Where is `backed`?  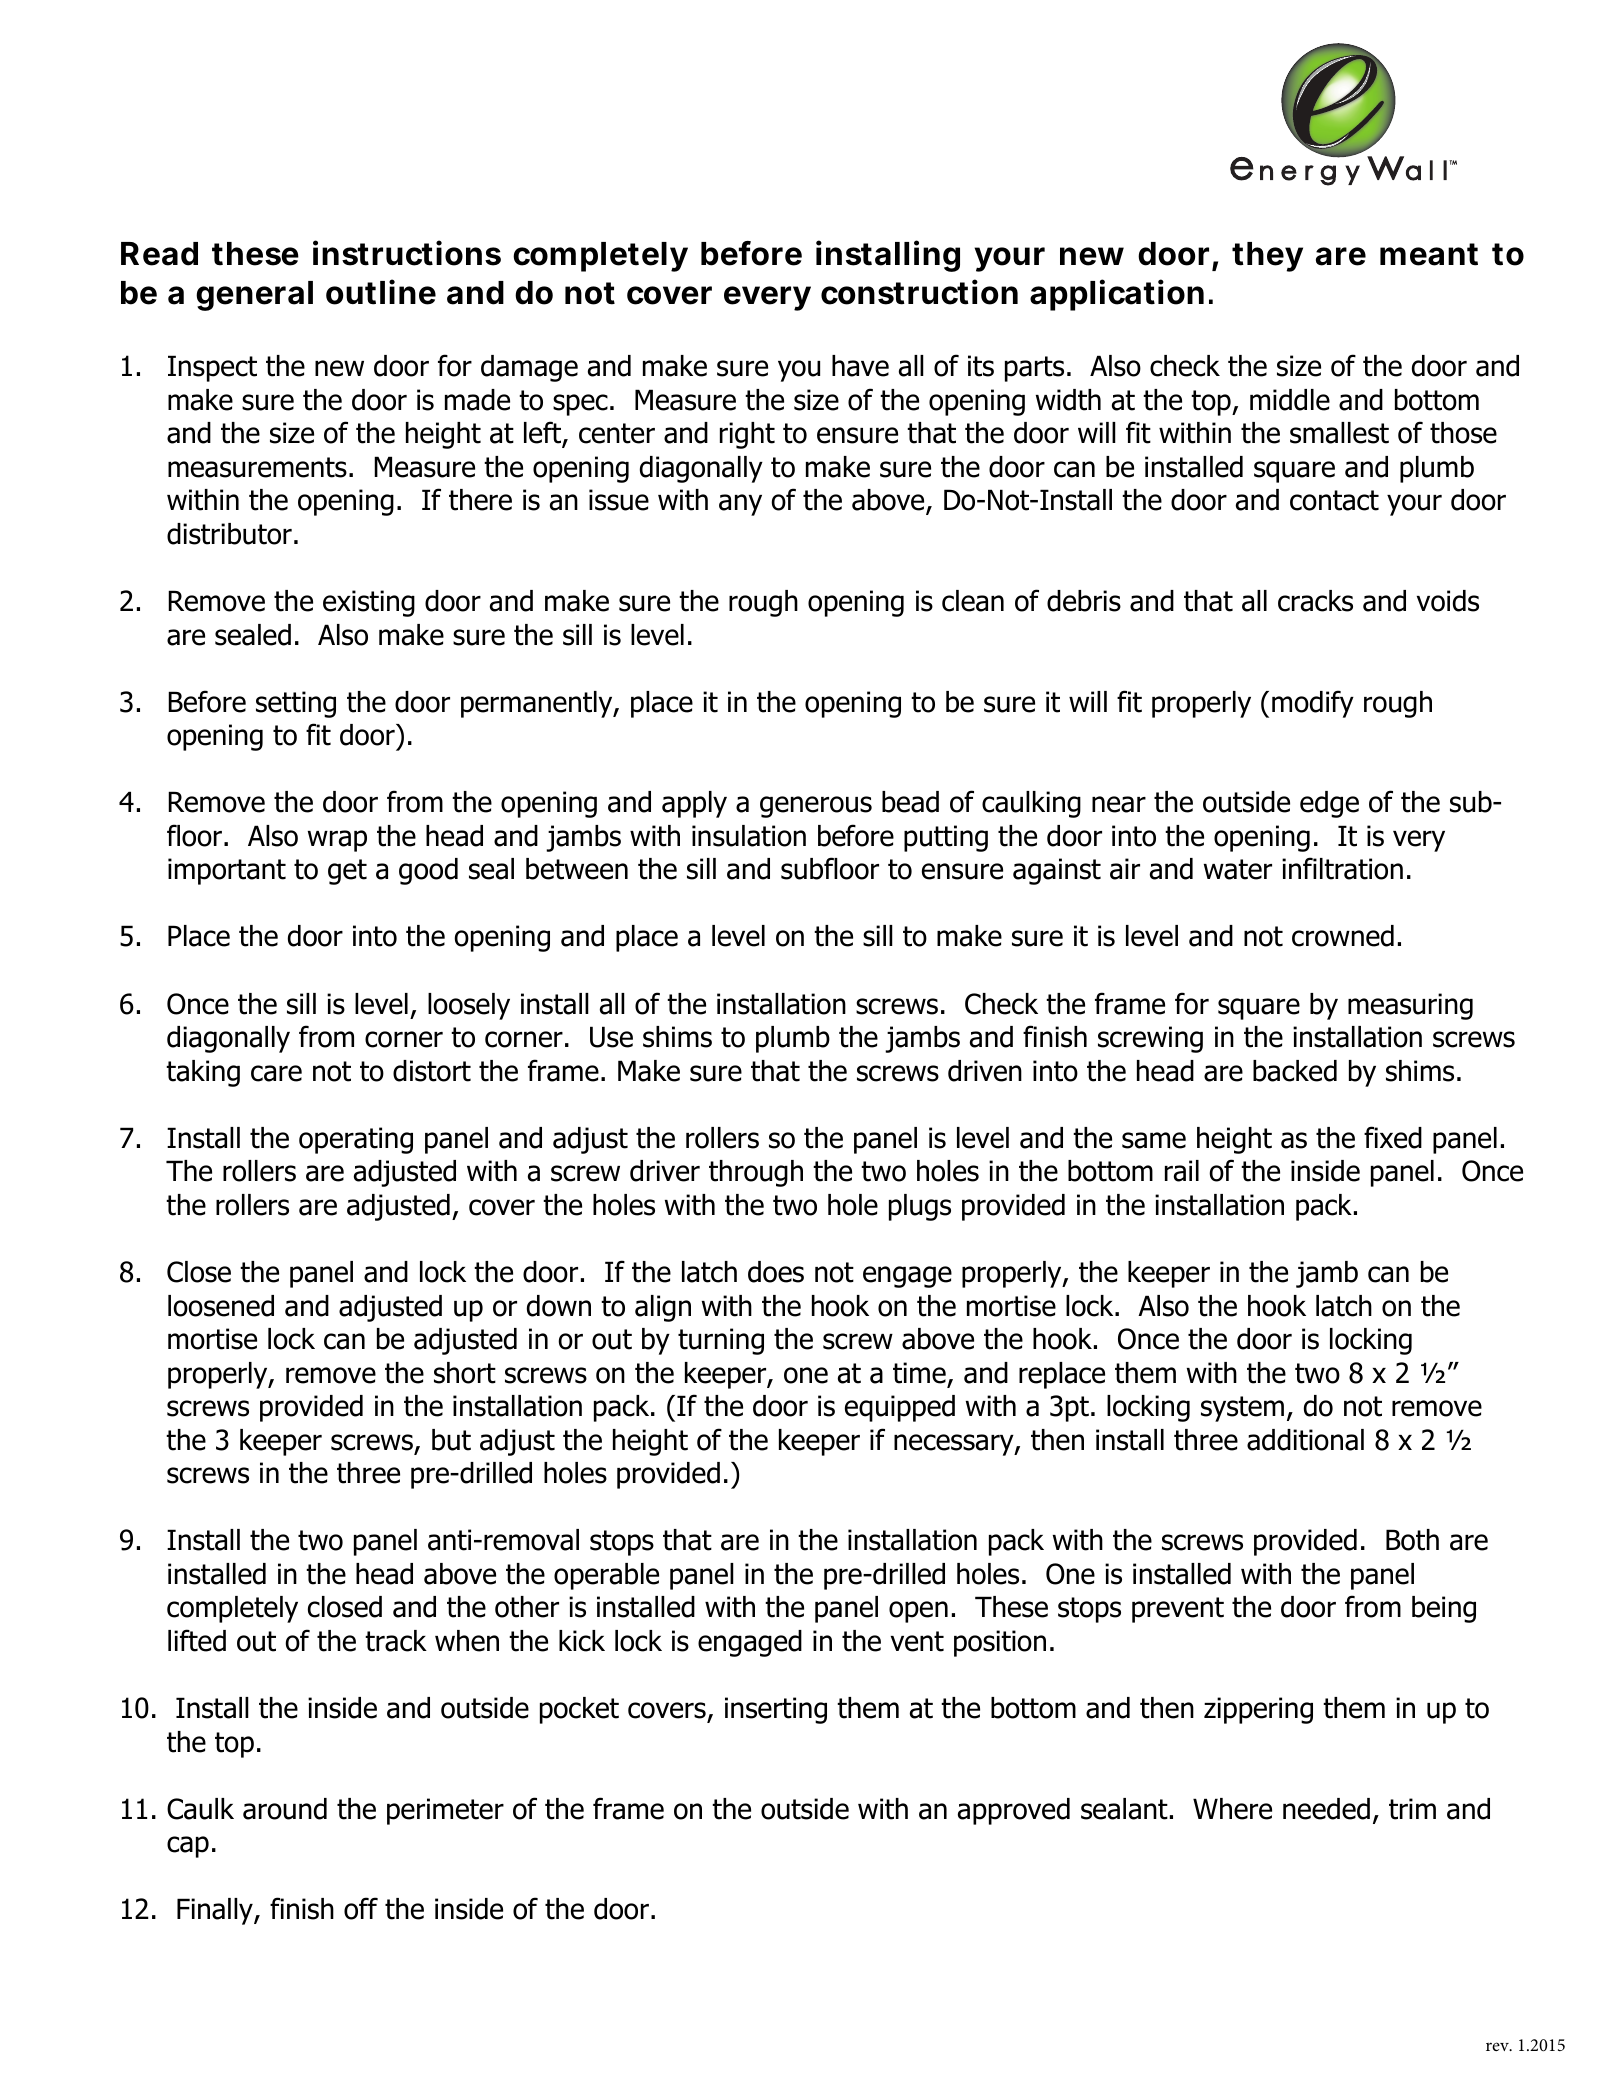
backed is located at coordinates (1295, 1071).
